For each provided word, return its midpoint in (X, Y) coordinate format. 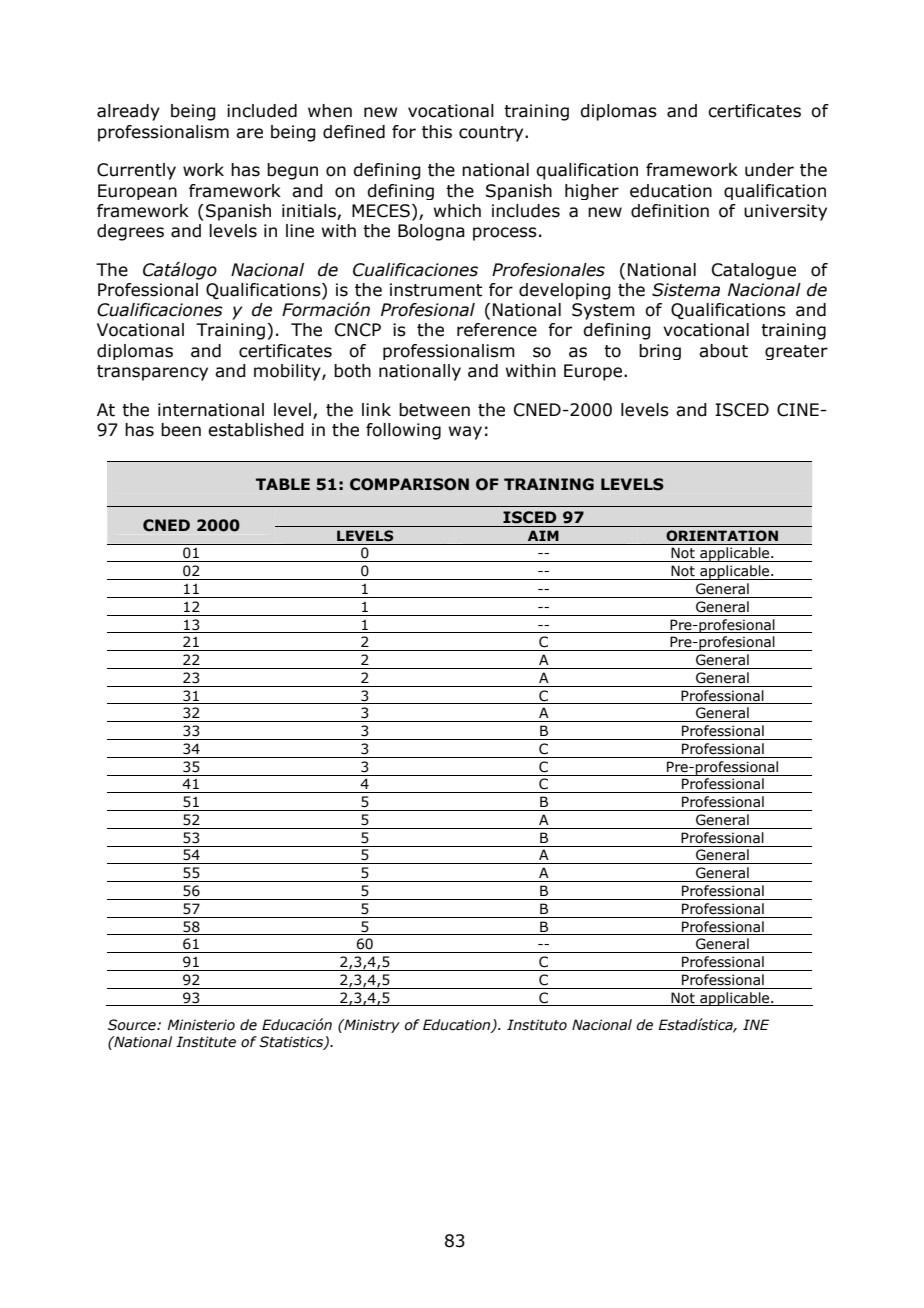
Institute (206, 1042)
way (465, 433)
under (769, 170)
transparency (152, 373)
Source (133, 1025)
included (262, 111)
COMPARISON (409, 484)
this (437, 132)
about (723, 351)
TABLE (283, 484)
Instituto (537, 1025)
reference (497, 330)
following (403, 431)
